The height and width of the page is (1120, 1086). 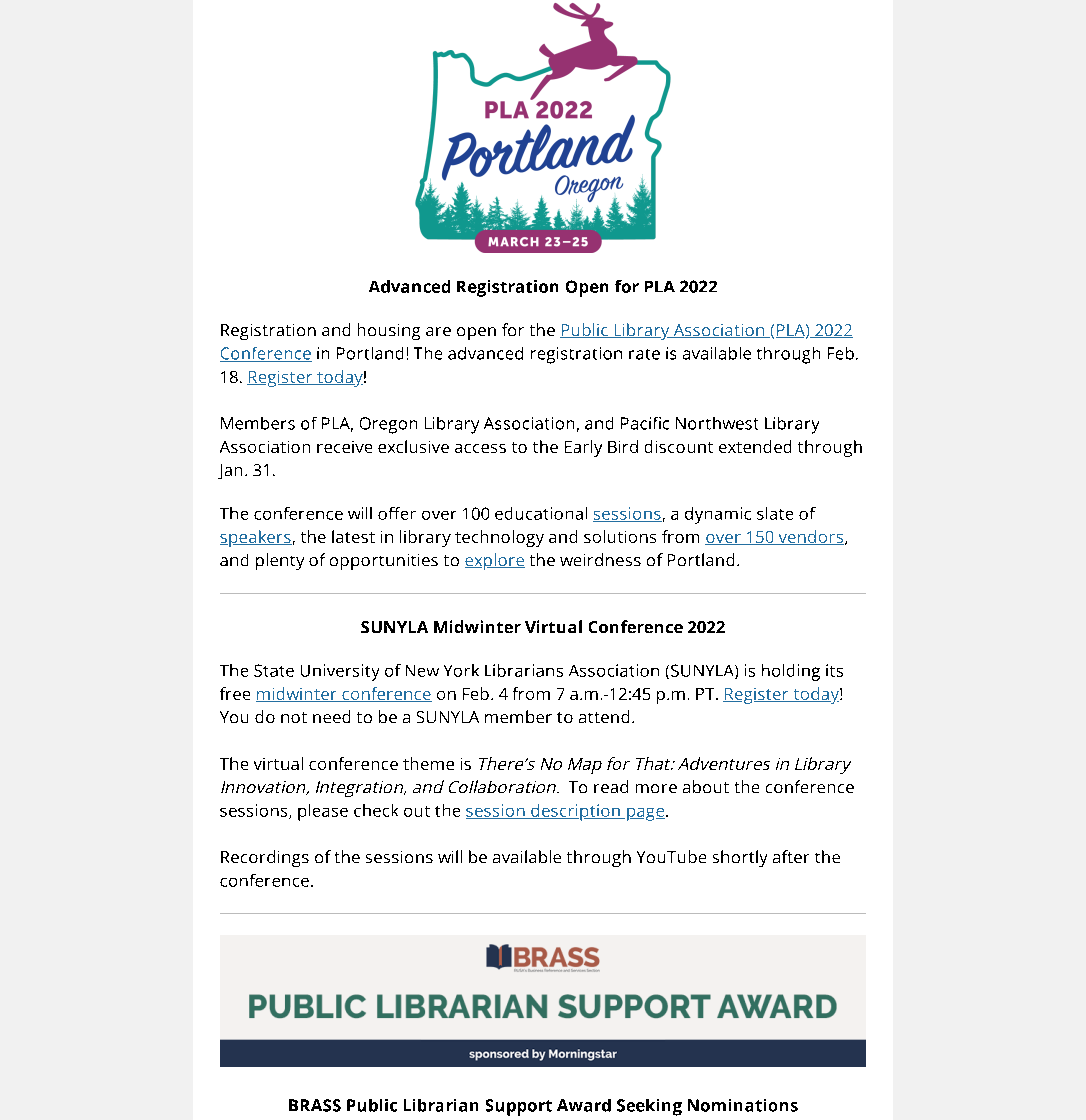 What do you see at coordinates (743, 1105) in the page?
I see `Nominations` at bounding box center [743, 1105].
